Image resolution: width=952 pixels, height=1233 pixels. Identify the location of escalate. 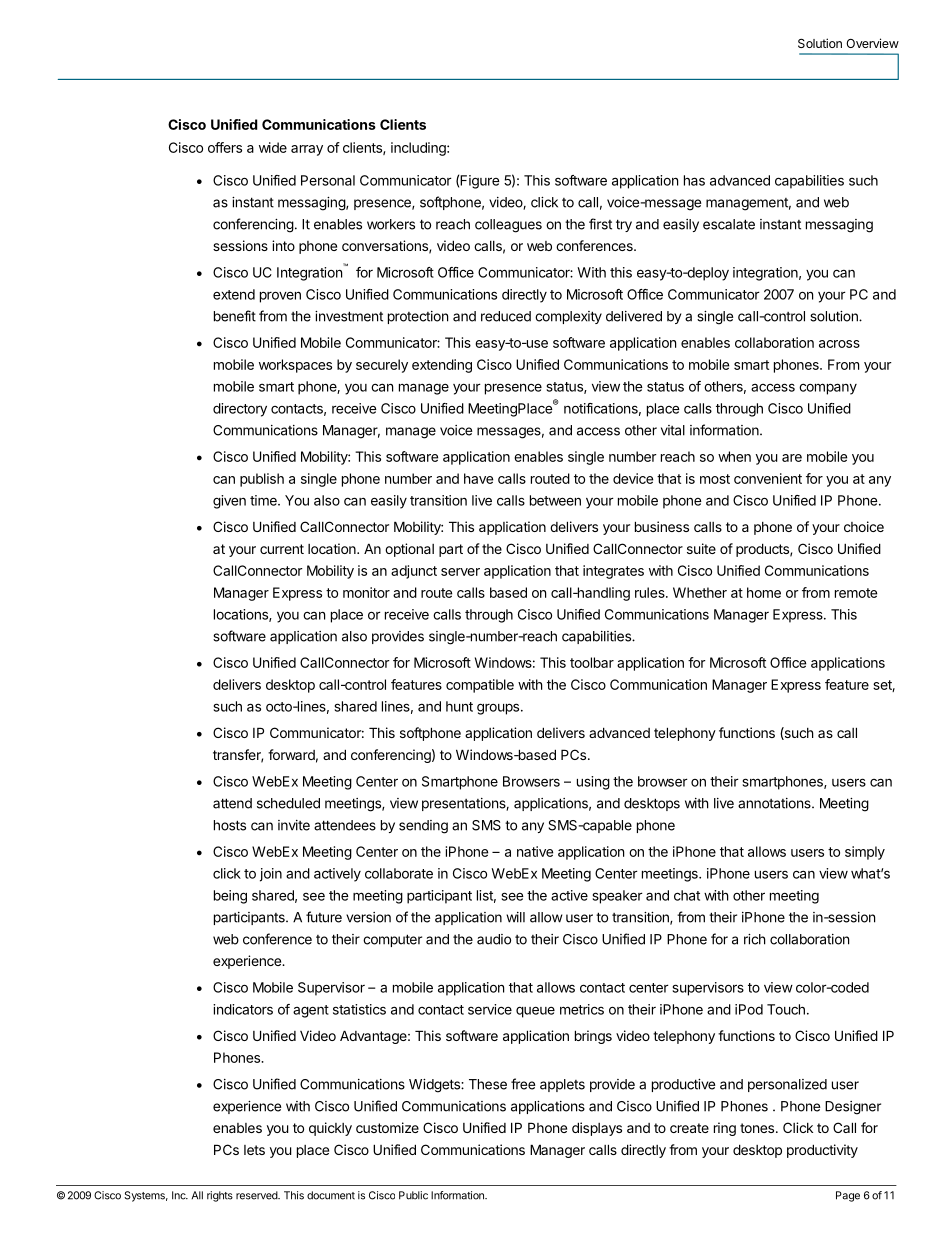
(729, 224).
